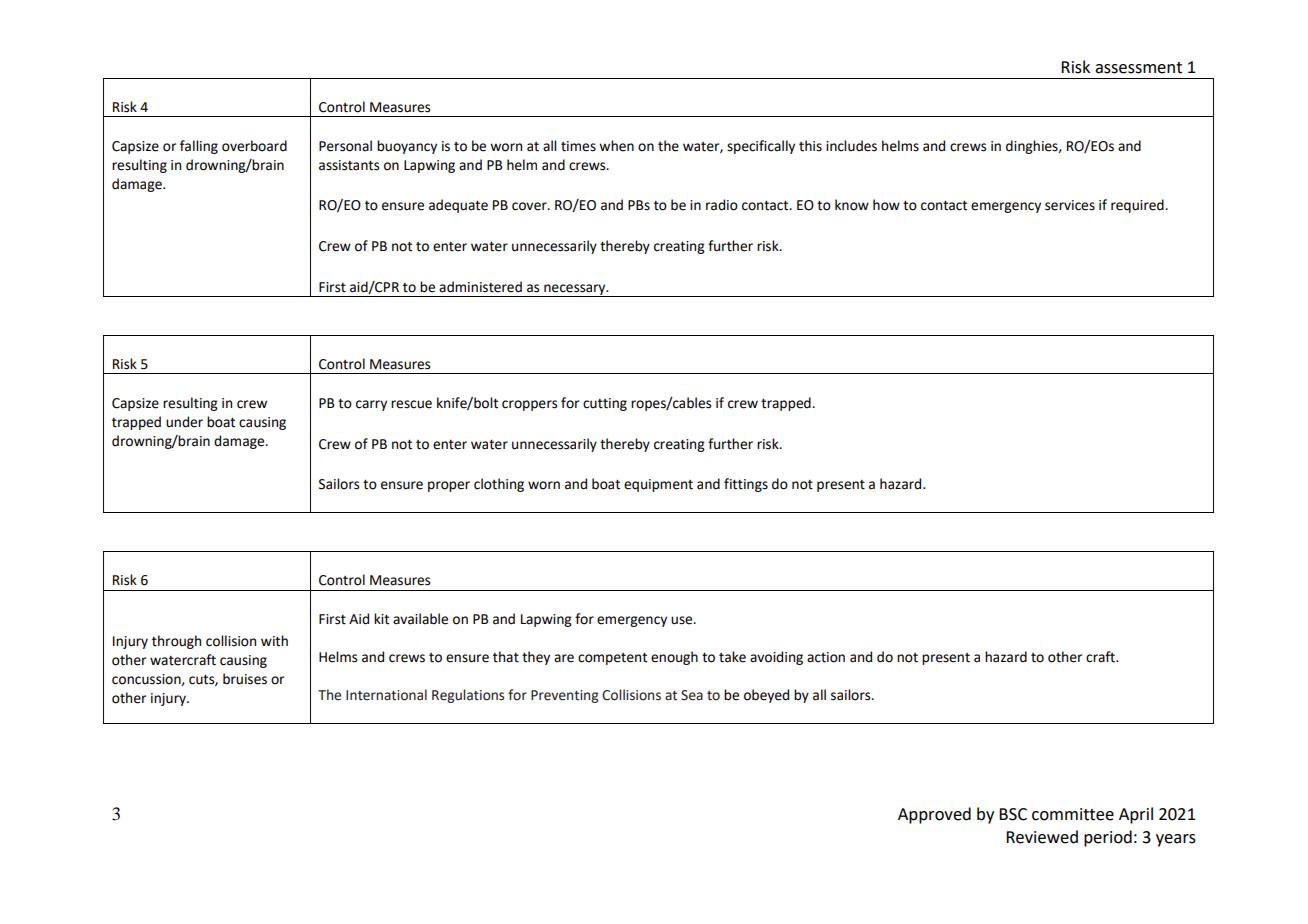 The height and width of the image is (924, 1308). What do you see at coordinates (674, 658) in the image?
I see `enough` at bounding box center [674, 658].
